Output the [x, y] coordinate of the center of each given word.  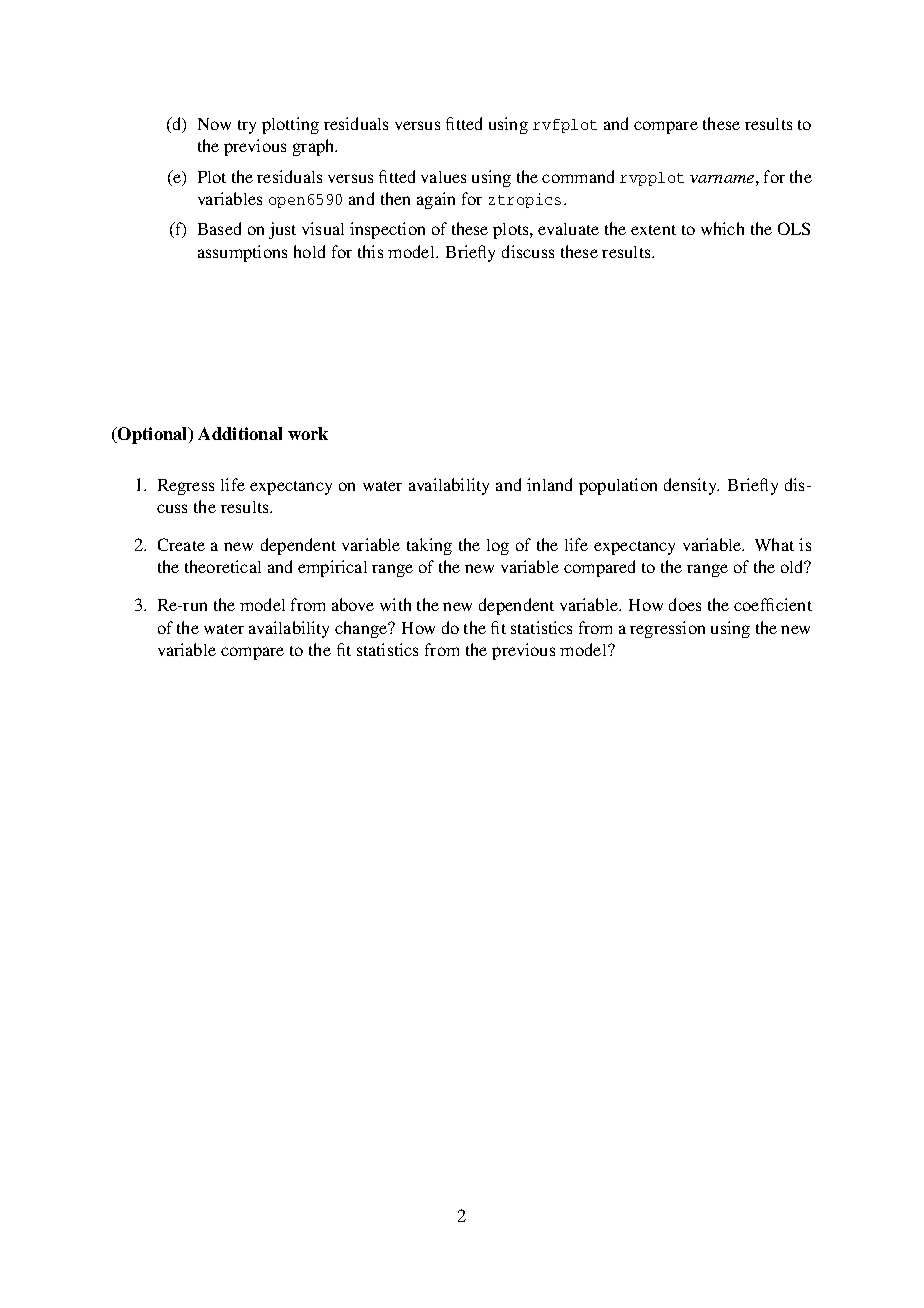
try [247, 127]
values [443, 177]
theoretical [223, 566]
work [308, 433]
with [395, 604]
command [578, 176]
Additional [240, 433]
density [691, 486]
